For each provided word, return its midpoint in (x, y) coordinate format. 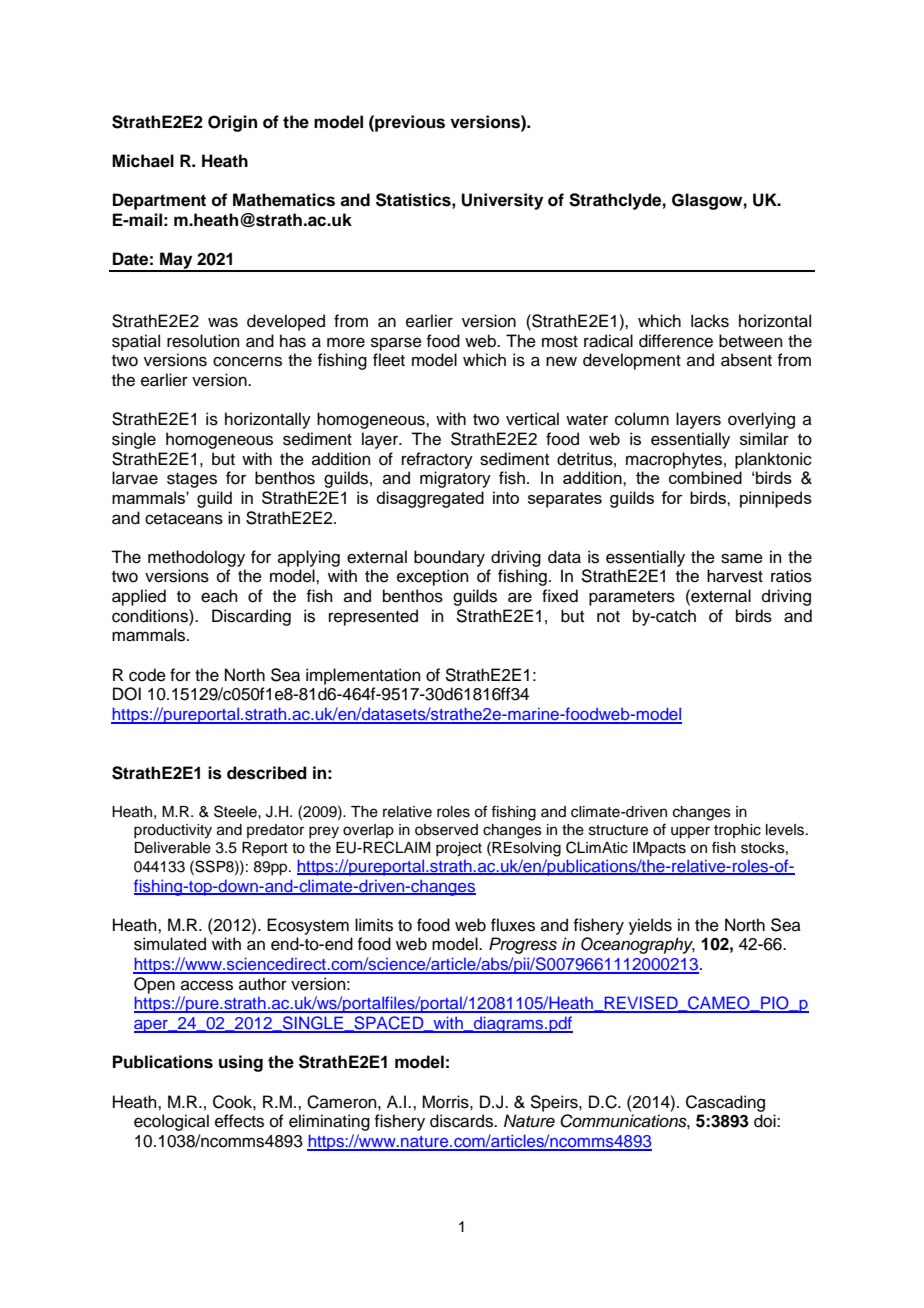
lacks (710, 321)
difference (676, 341)
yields (650, 926)
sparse (396, 344)
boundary (449, 558)
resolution (203, 341)
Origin (232, 123)
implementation (363, 676)
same (742, 558)
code (147, 675)
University (502, 201)
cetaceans (184, 519)
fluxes (513, 925)
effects (239, 1121)
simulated (170, 944)
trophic (737, 831)
